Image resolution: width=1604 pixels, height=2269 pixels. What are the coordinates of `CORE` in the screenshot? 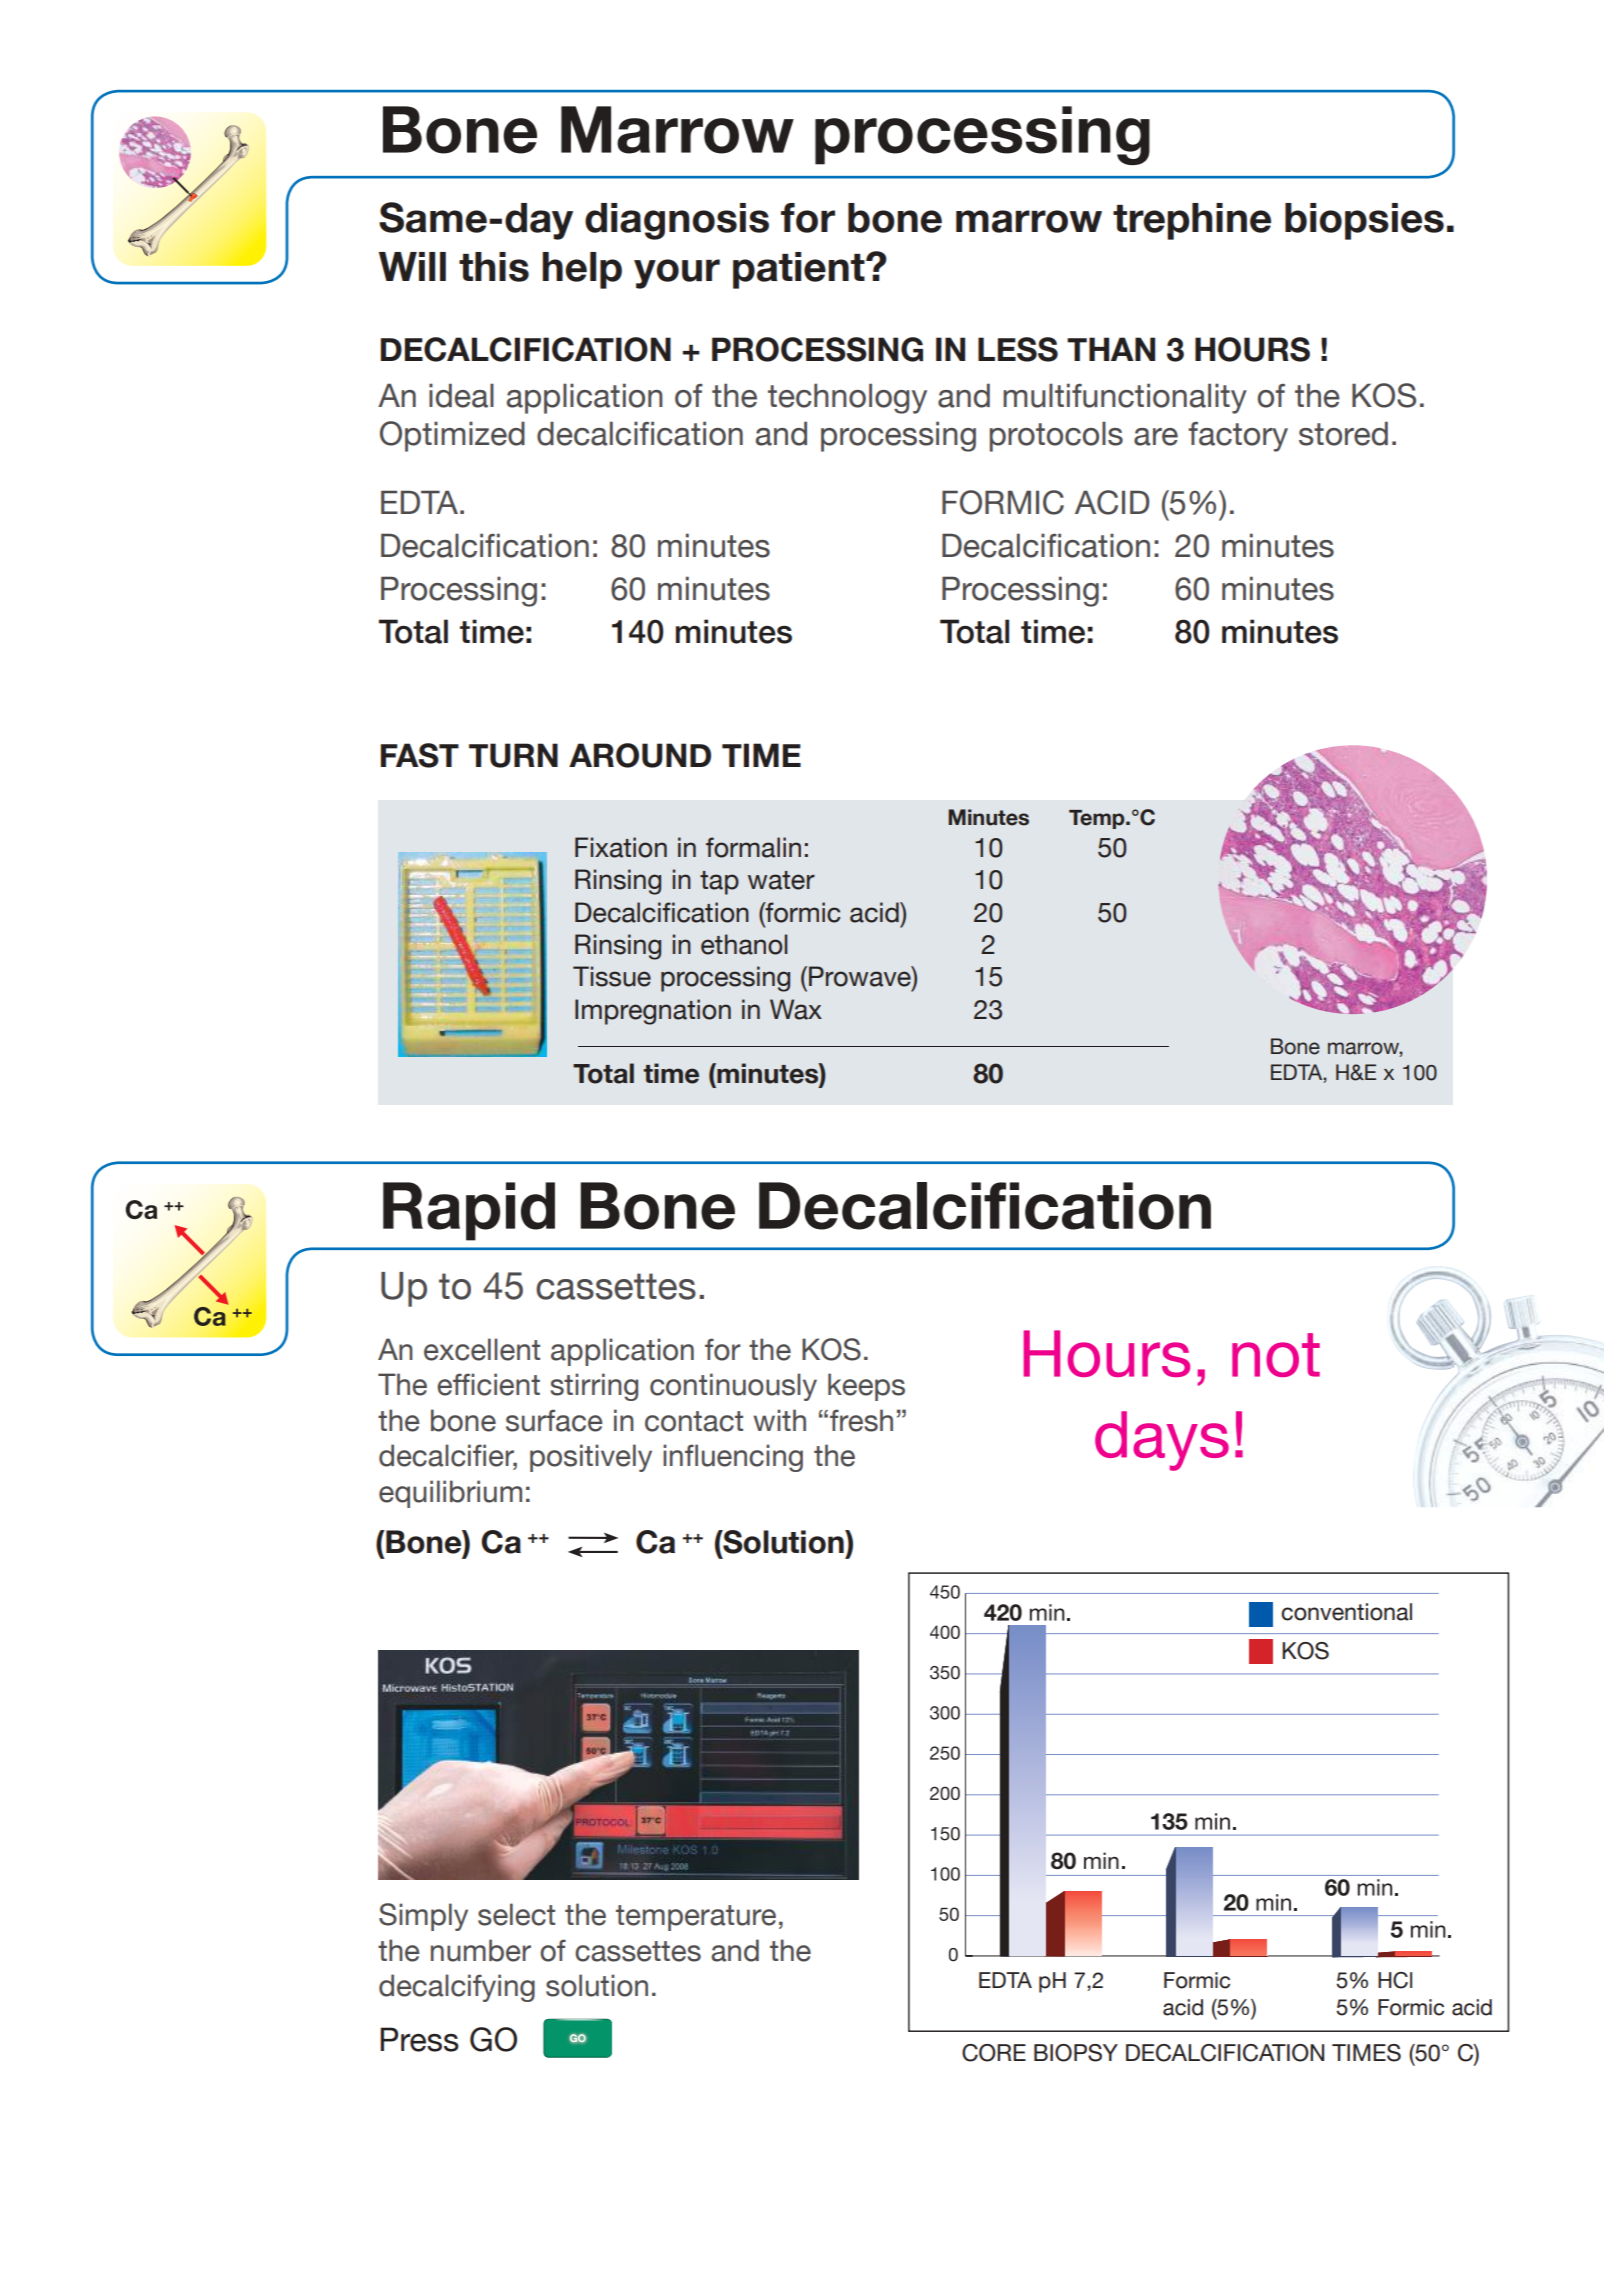 It's located at (994, 2053).
